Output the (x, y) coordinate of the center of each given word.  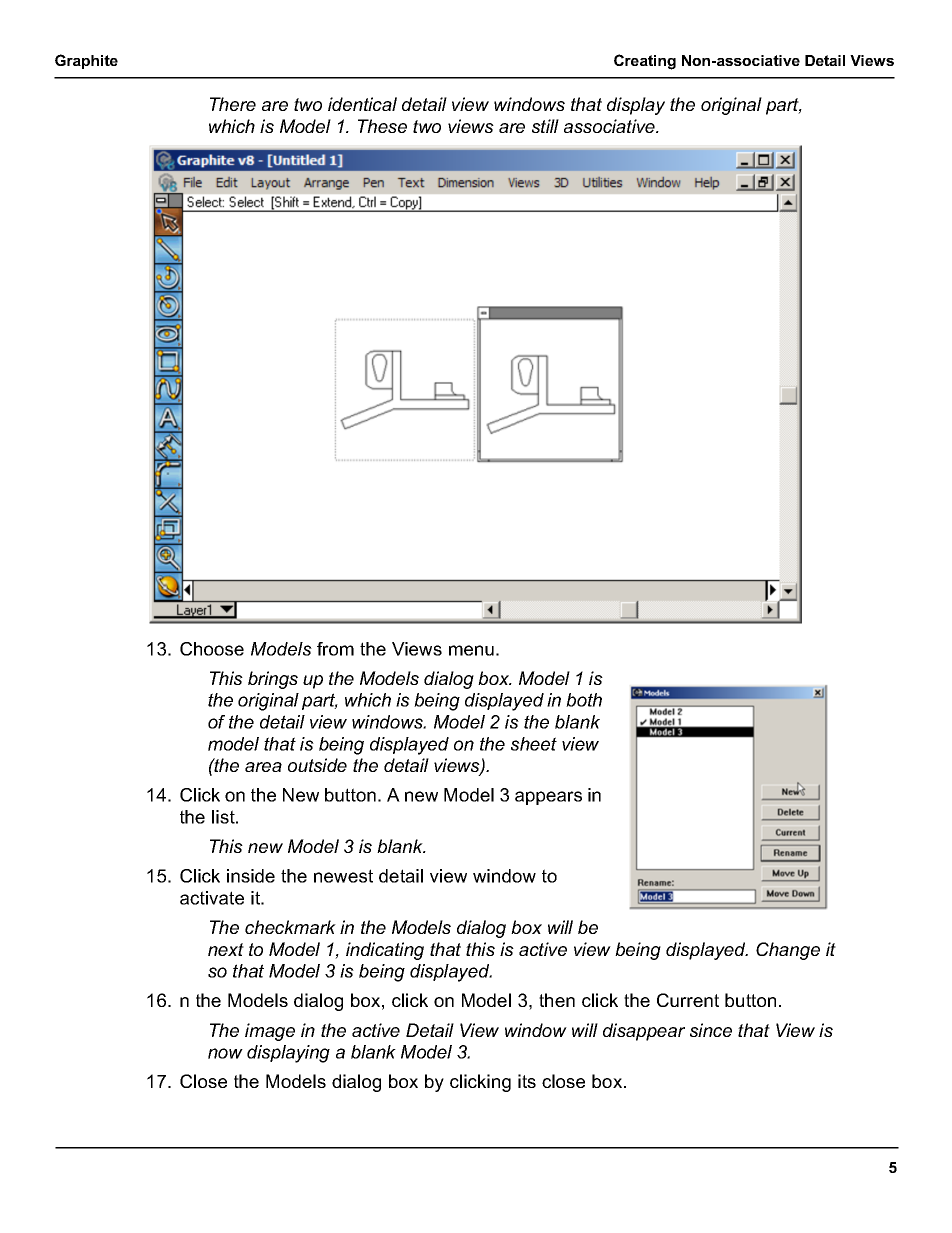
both (584, 700)
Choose (212, 649)
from (335, 649)
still (545, 126)
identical (362, 104)
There (233, 104)
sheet (534, 744)
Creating (645, 62)
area (263, 767)
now (225, 1053)
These (382, 126)
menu (471, 650)
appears (548, 798)
